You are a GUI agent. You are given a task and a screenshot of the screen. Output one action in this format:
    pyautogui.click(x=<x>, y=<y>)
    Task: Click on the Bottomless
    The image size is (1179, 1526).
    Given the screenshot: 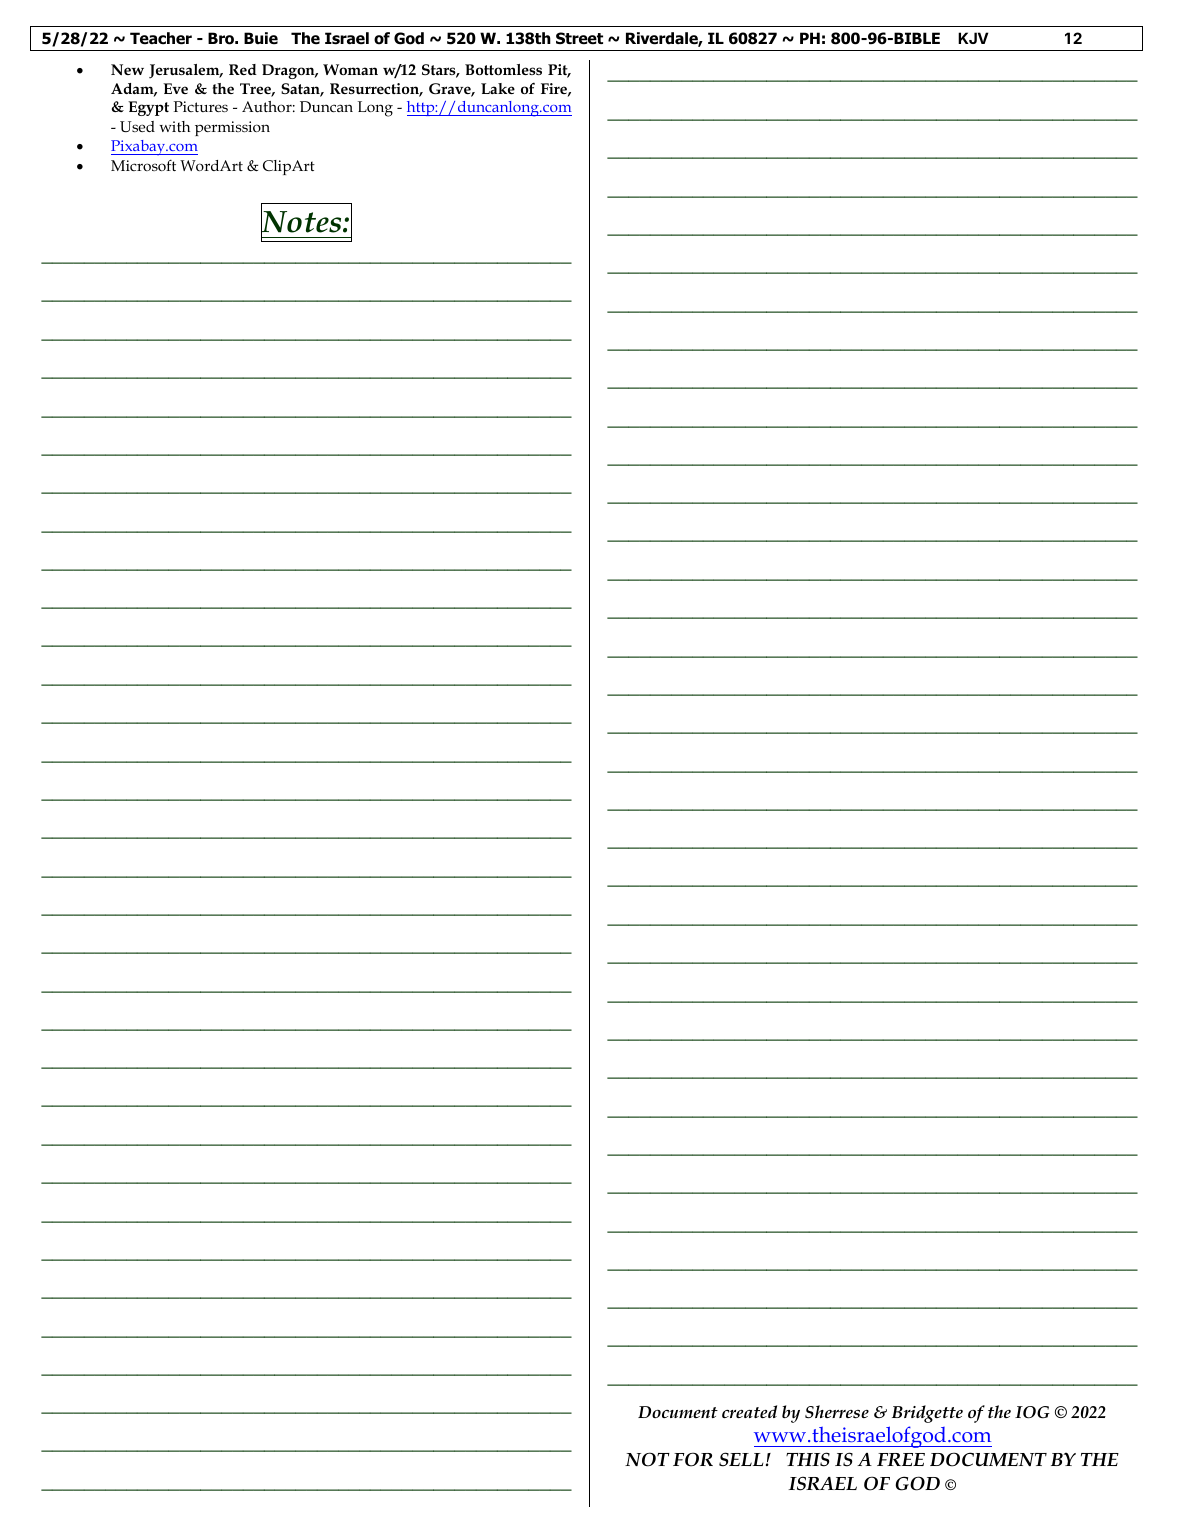 What is the action you would take?
    pyautogui.click(x=503, y=69)
